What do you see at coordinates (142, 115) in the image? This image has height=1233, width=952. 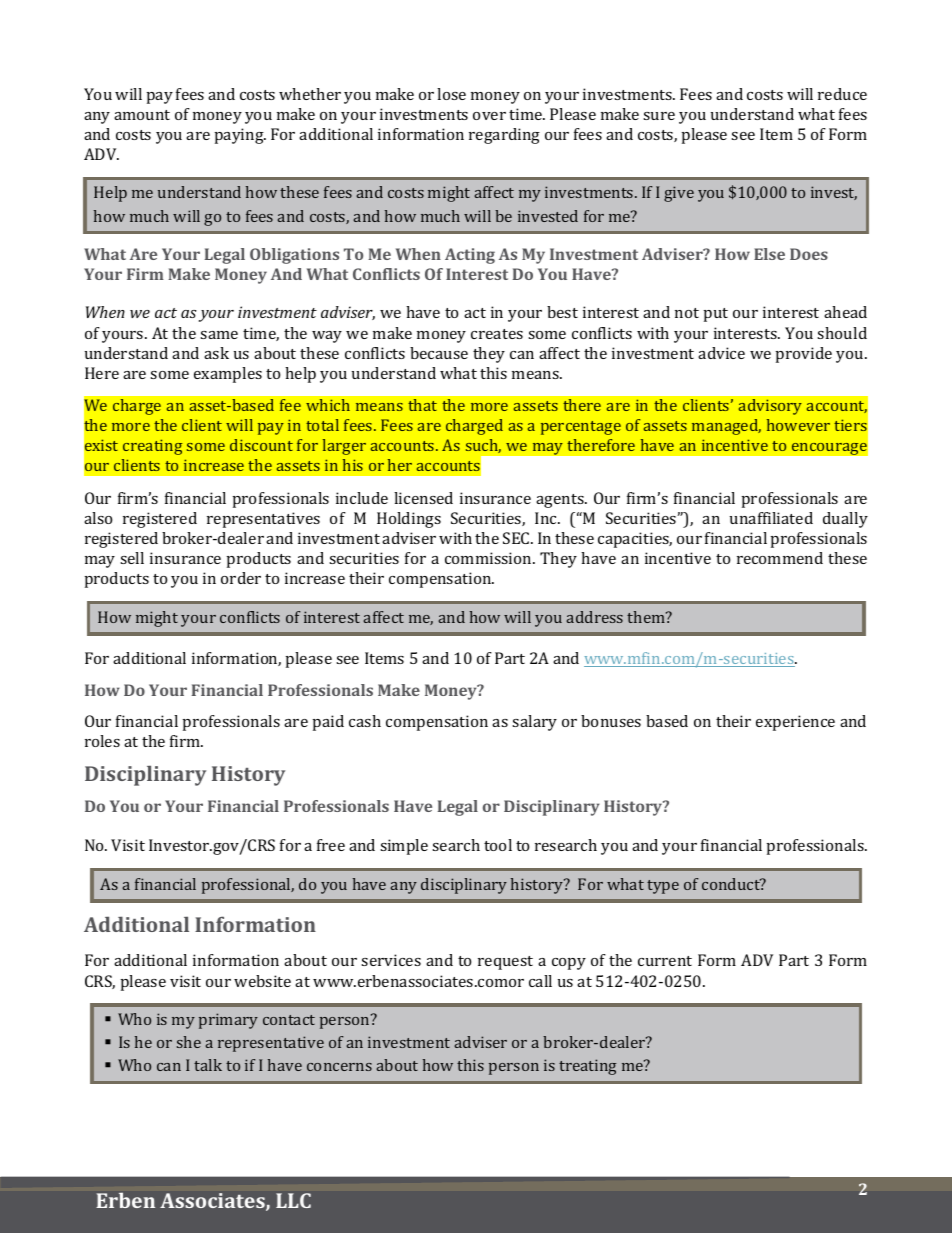 I see `amount` at bounding box center [142, 115].
